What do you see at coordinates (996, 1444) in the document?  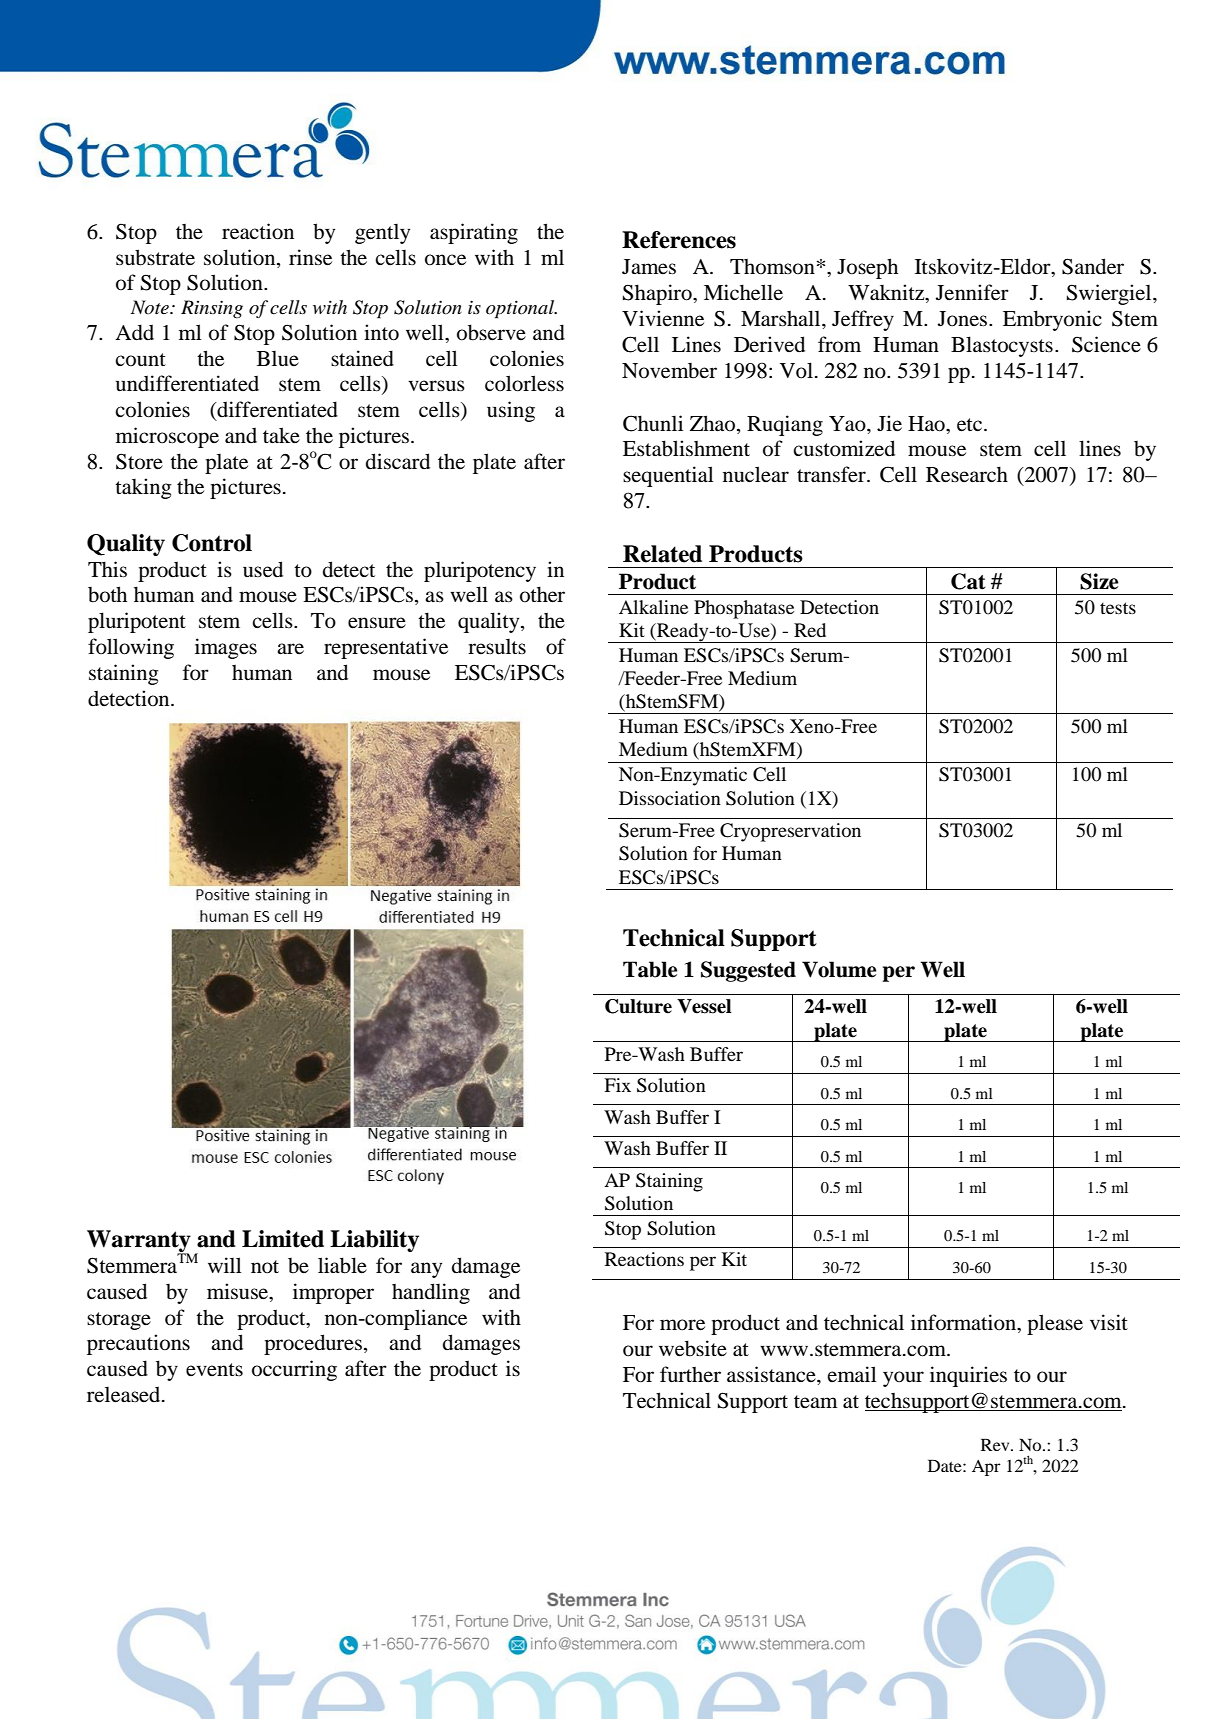 I see `Rev` at bounding box center [996, 1444].
